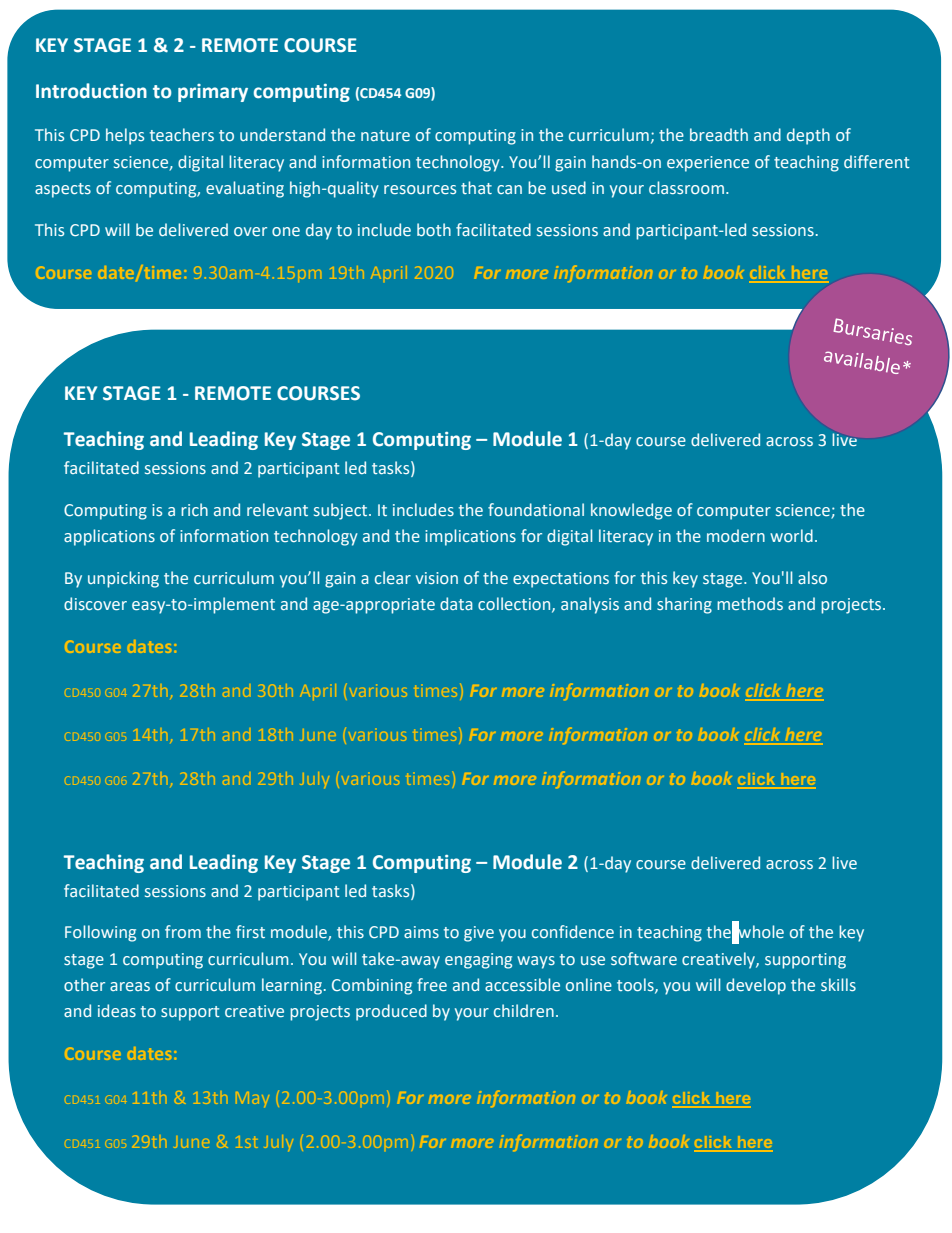 Image resolution: width=952 pixels, height=1233 pixels. What do you see at coordinates (286, 231) in the image?
I see `one` at bounding box center [286, 231].
